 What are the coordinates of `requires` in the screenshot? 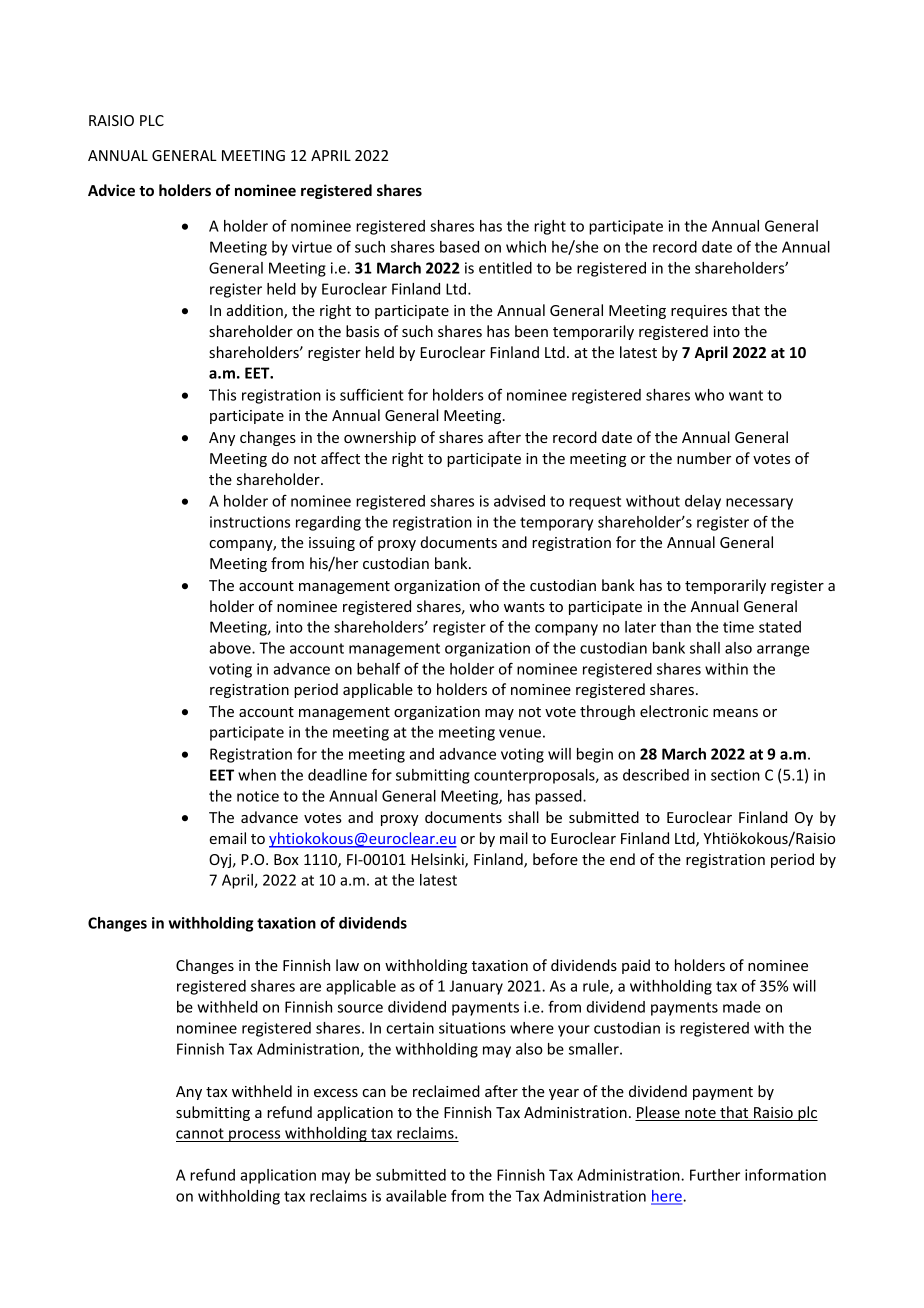 It's located at (699, 312).
